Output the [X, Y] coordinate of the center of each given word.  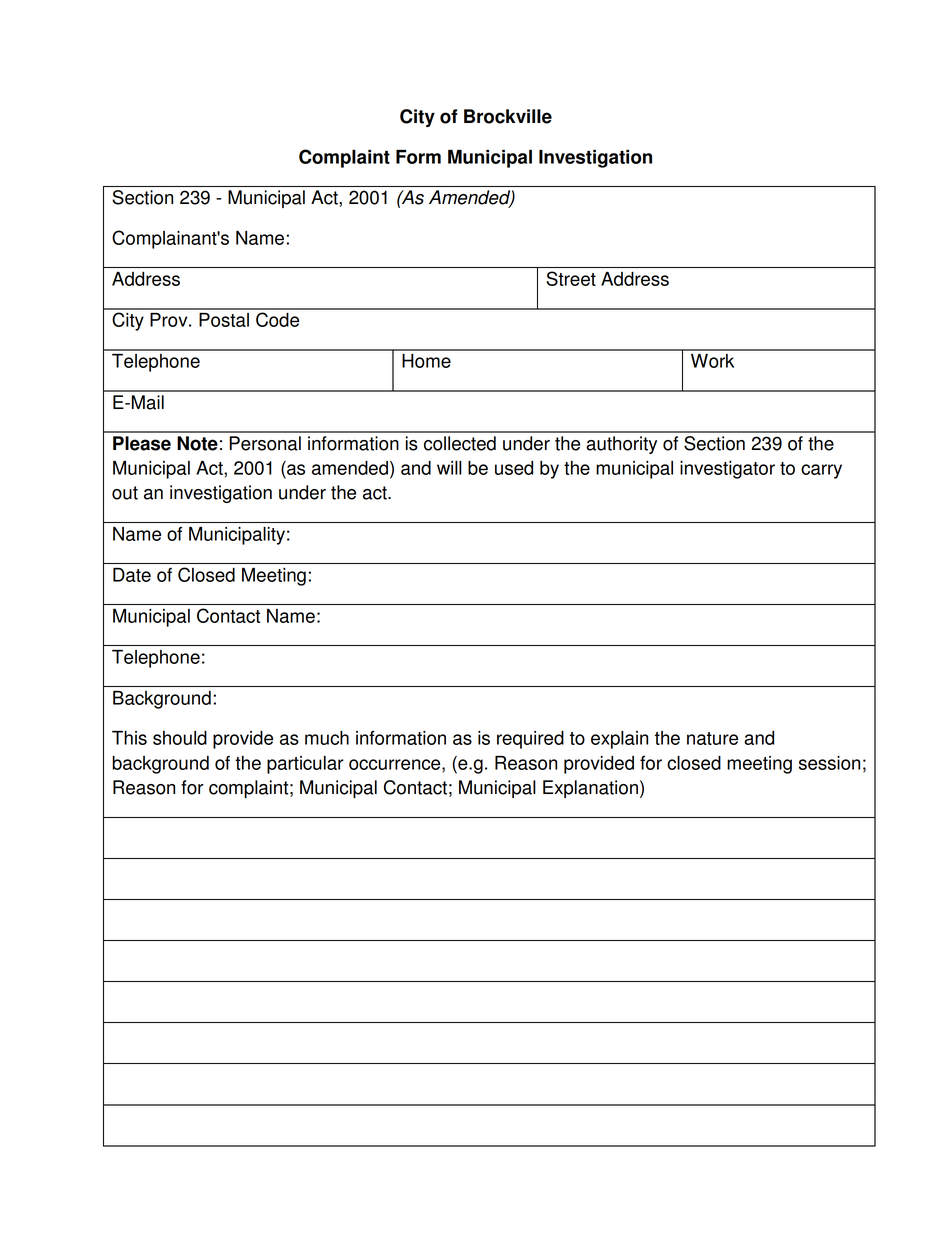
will [449, 468]
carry [821, 471]
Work [712, 361]
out [125, 493]
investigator [727, 470]
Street [571, 278]
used [514, 468]
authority [621, 445]
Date [132, 575]
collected [460, 443]
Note [197, 443]
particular [305, 765]
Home [426, 361]
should [180, 738]
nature [712, 738]
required [530, 740]
